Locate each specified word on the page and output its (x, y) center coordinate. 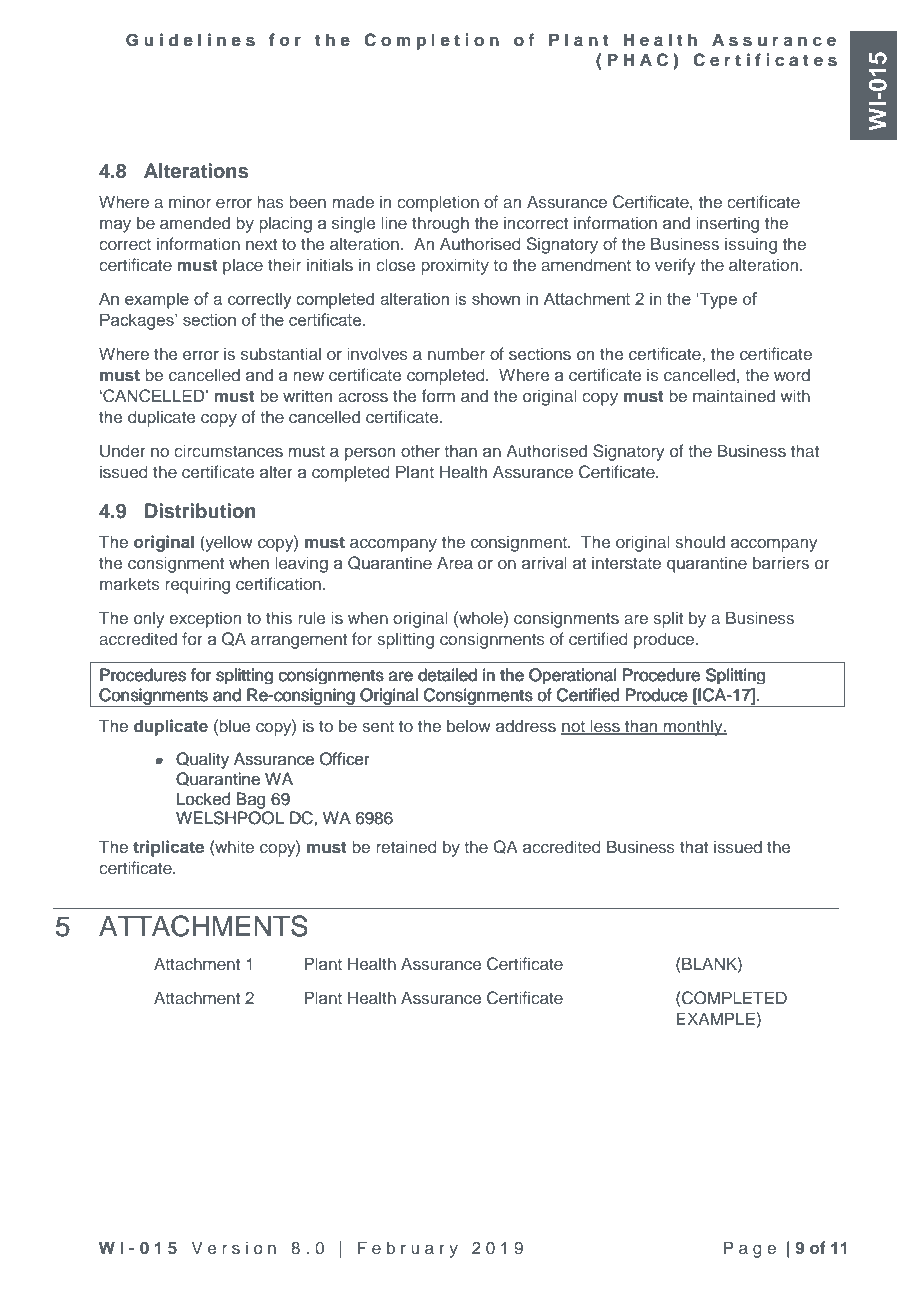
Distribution (200, 511)
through (440, 224)
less (605, 726)
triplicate (168, 848)
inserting (727, 224)
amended (195, 222)
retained (406, 846)
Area (455, 562)
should (700, 541)
